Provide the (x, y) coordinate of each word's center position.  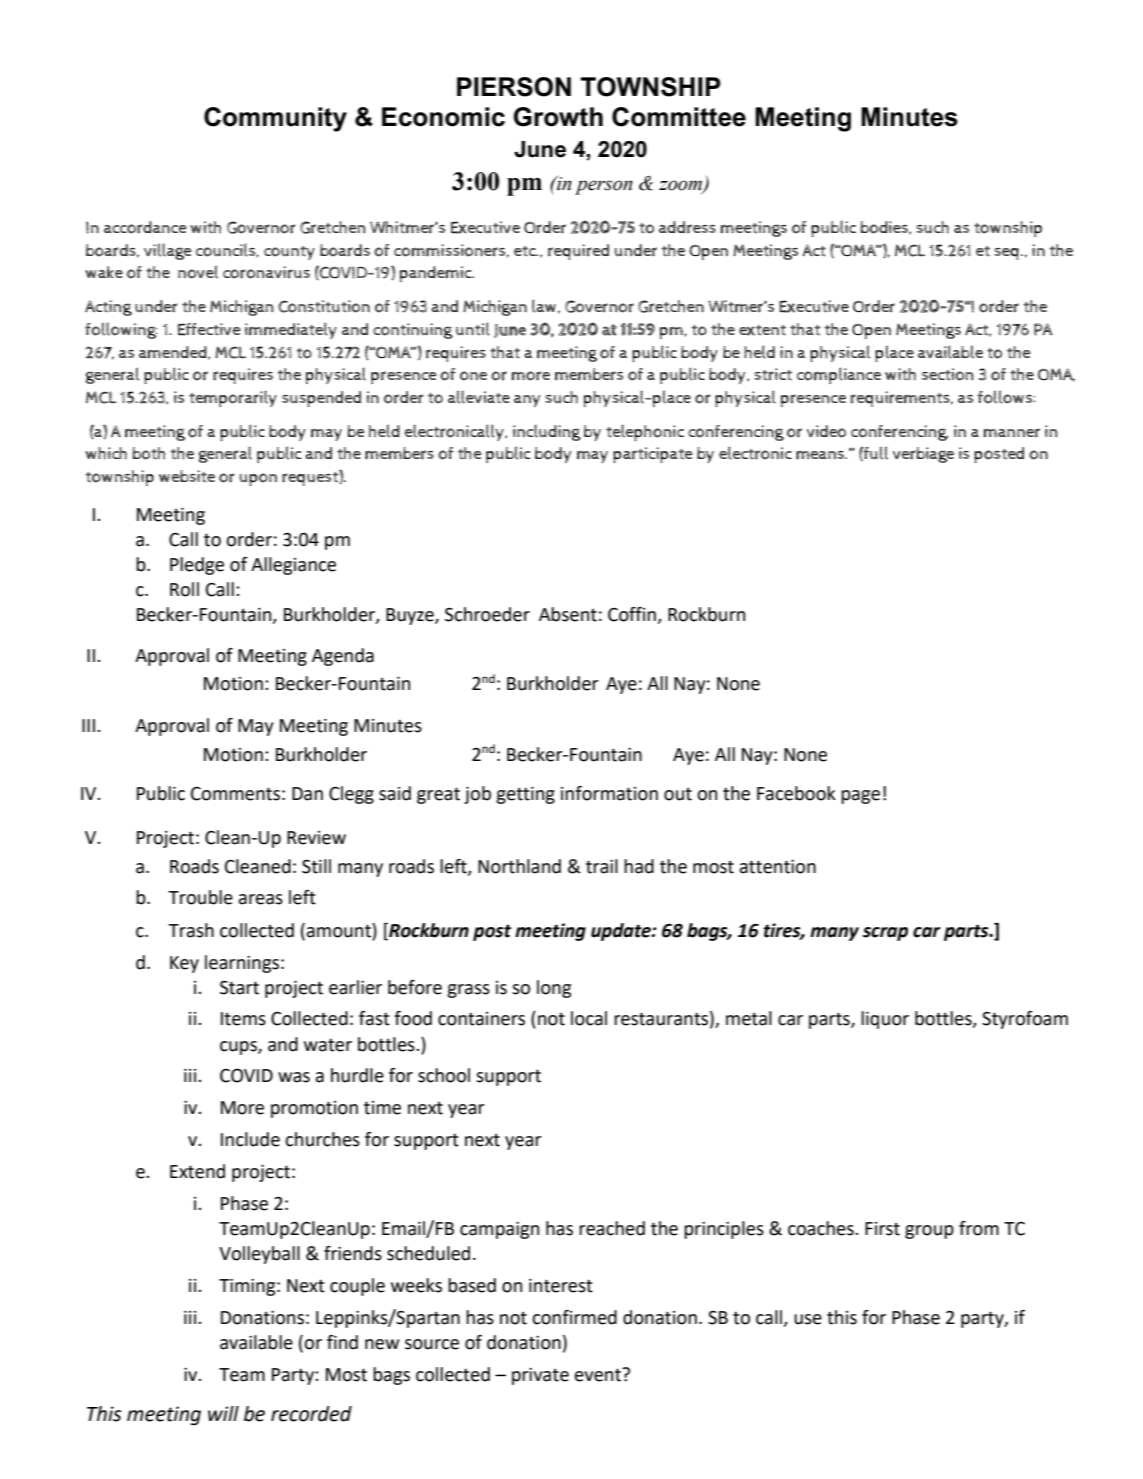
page (860, 797)
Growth (558, 117)
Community (275, 119)
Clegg (351, 795)
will (223, 1413)
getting (525, 795)
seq (1006, 254)
